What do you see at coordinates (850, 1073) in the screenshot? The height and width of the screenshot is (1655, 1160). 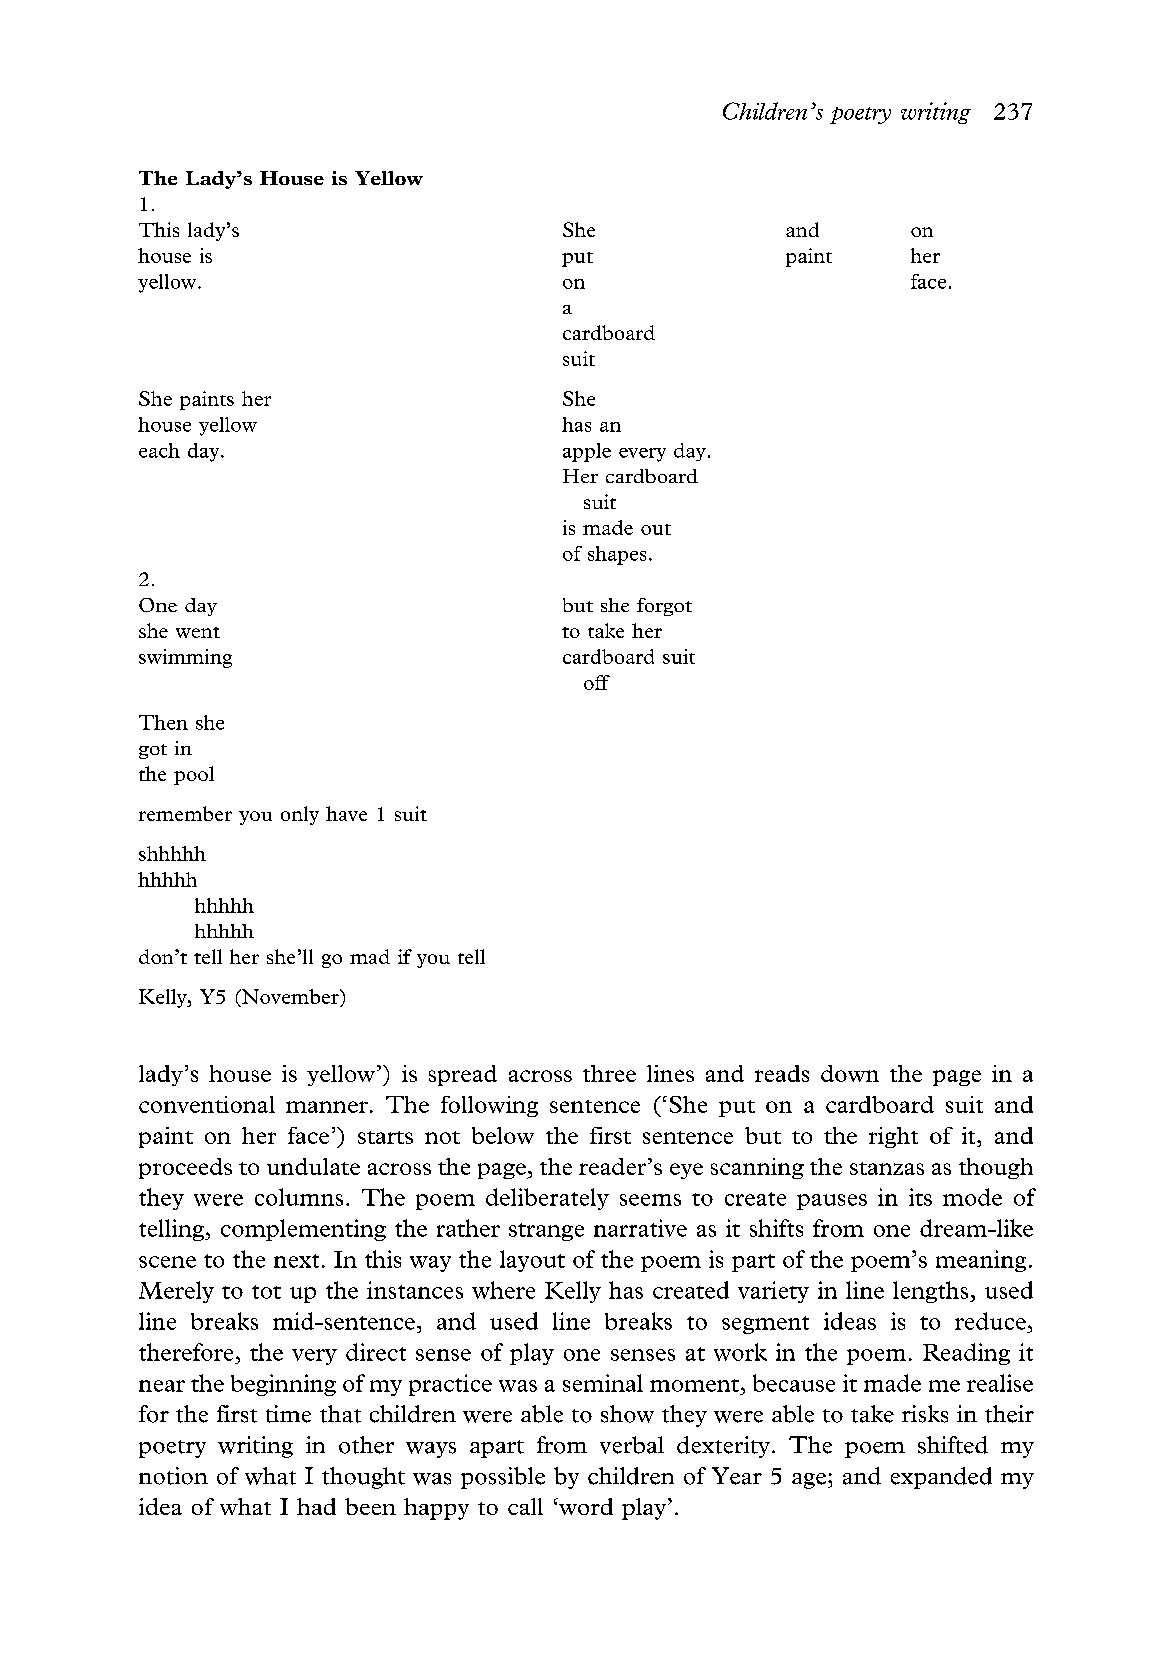 I see `down` at bounding box center [850, 1073].
